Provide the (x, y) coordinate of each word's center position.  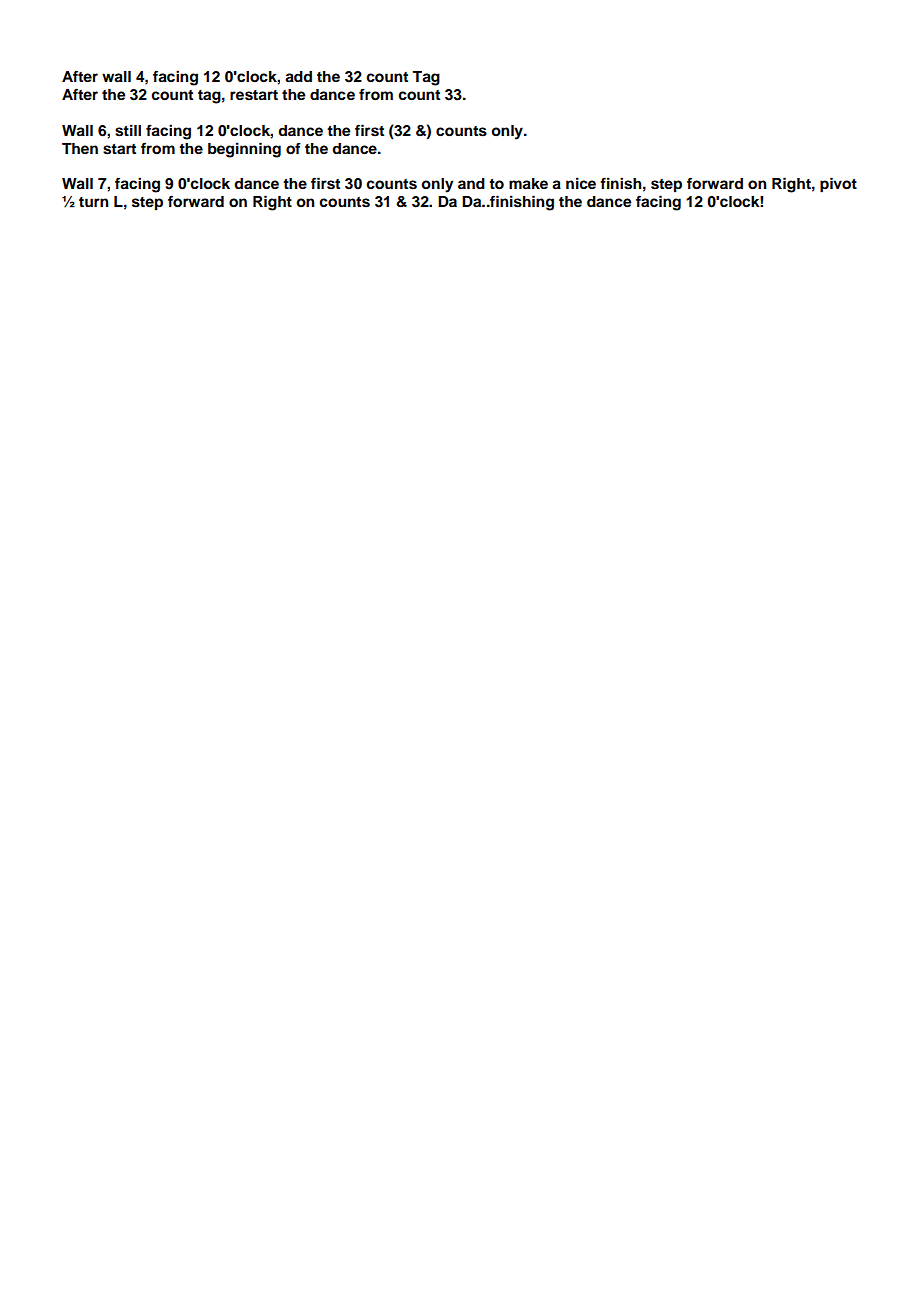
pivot (838, 185)
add (298, 77)
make (528, 184)
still (128, 130)
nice (581, 183)
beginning (244, 150)
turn (94, 202)
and (471, 183)
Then (80, 148)
